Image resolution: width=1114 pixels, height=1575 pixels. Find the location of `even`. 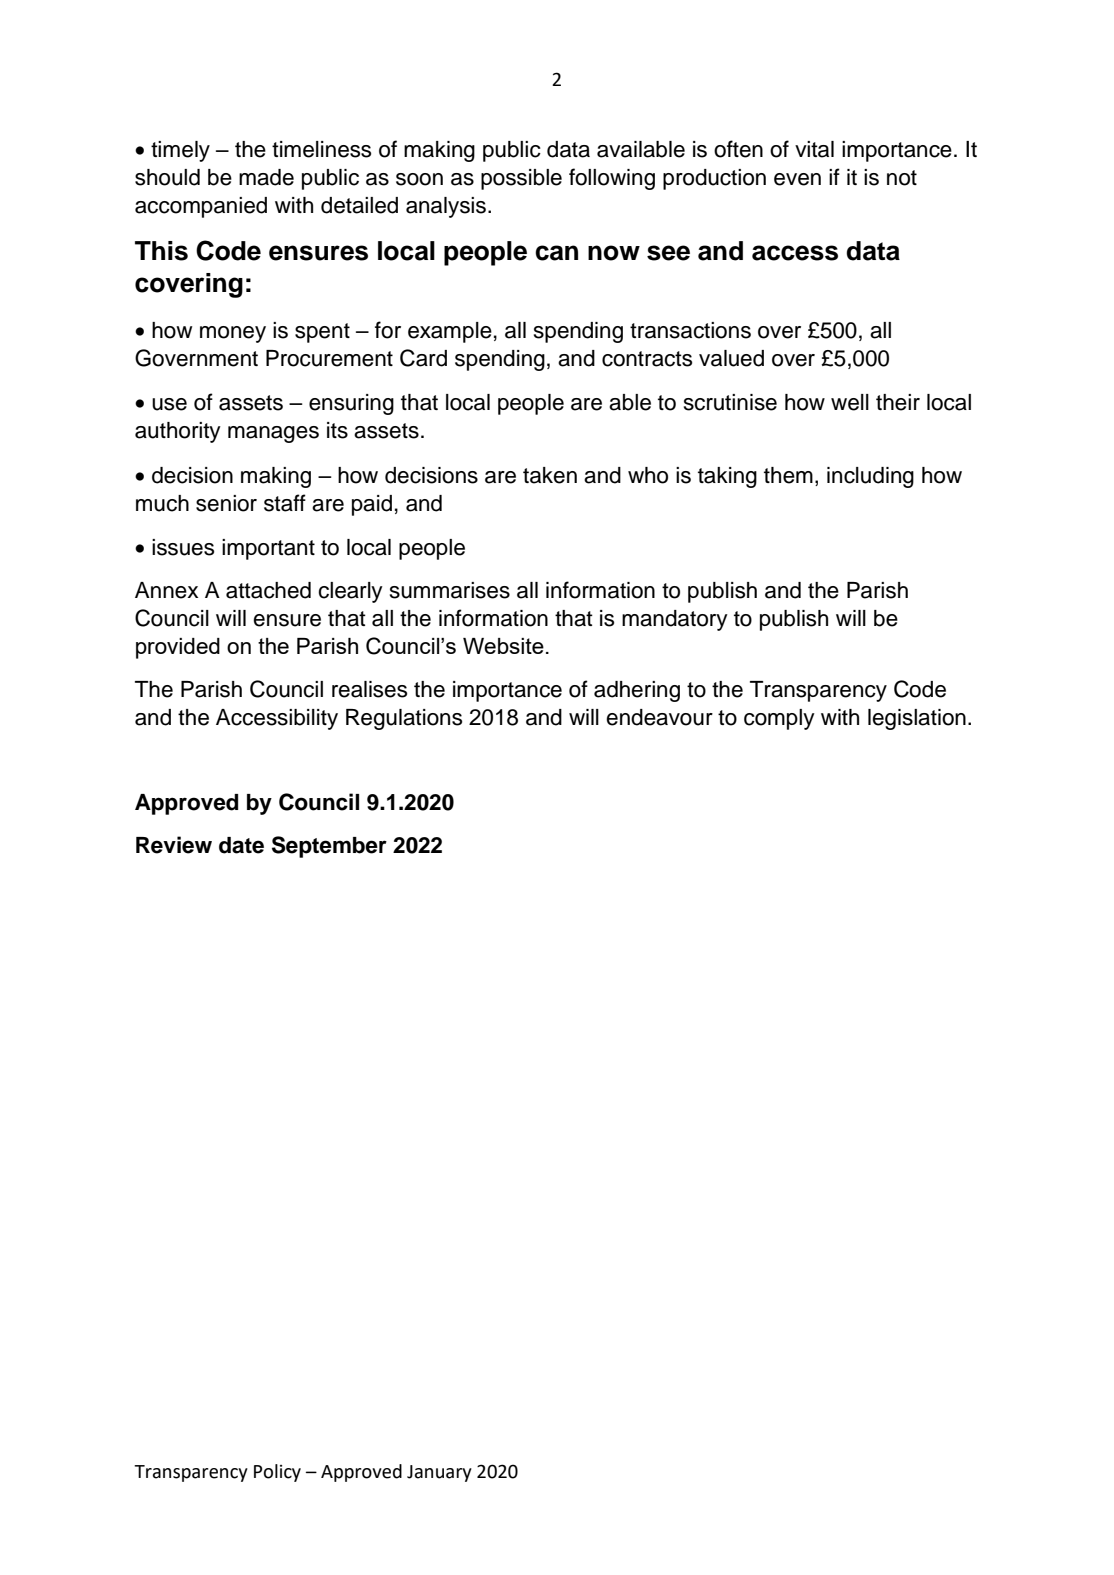

even is located at coordinates (797, 179).
